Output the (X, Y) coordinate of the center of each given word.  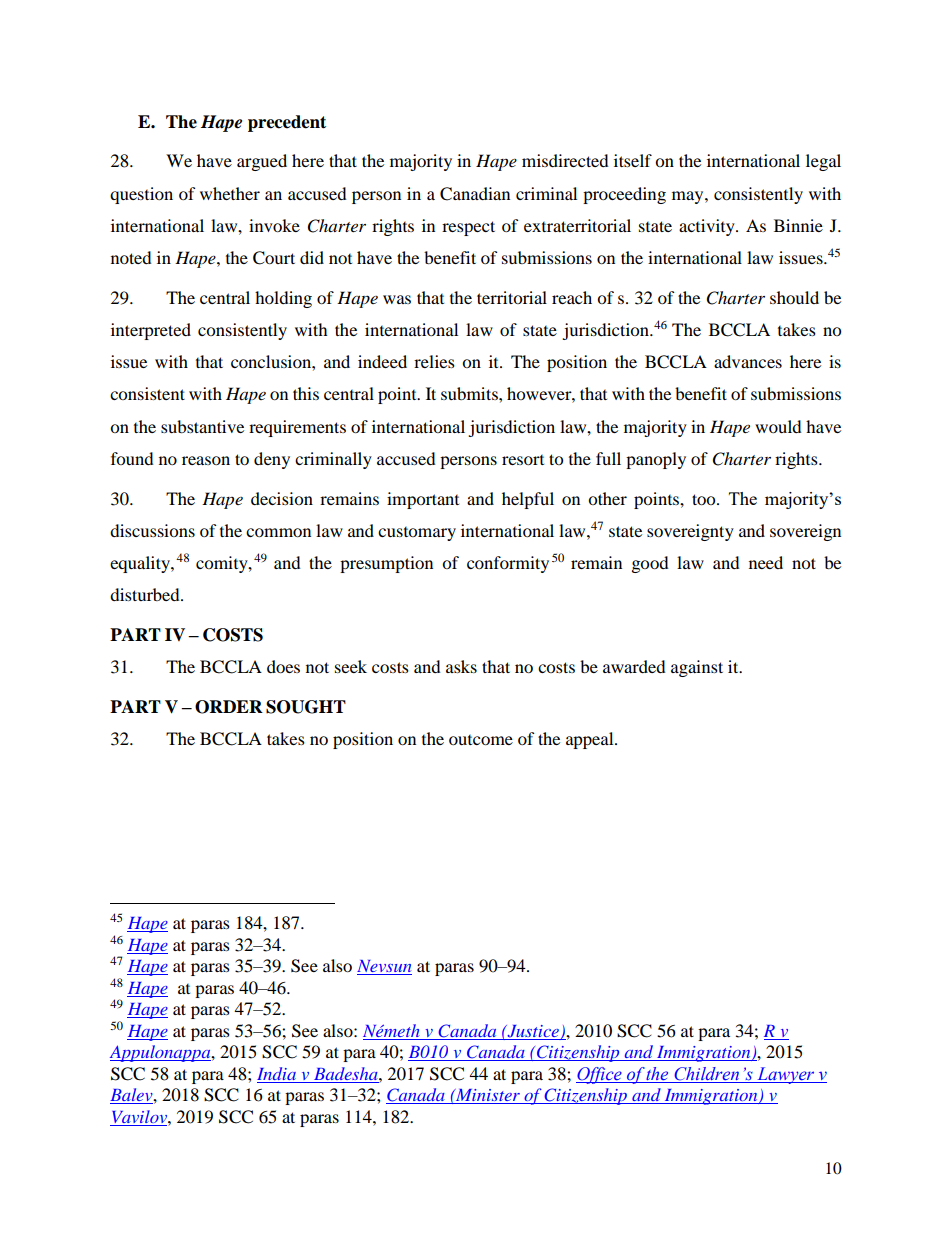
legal (823, 162)
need (766, 562)
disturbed (146, 594)
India (276, 1073)
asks (461, 666)
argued (262, 162)
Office (600, 1075)
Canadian (475, 194)
